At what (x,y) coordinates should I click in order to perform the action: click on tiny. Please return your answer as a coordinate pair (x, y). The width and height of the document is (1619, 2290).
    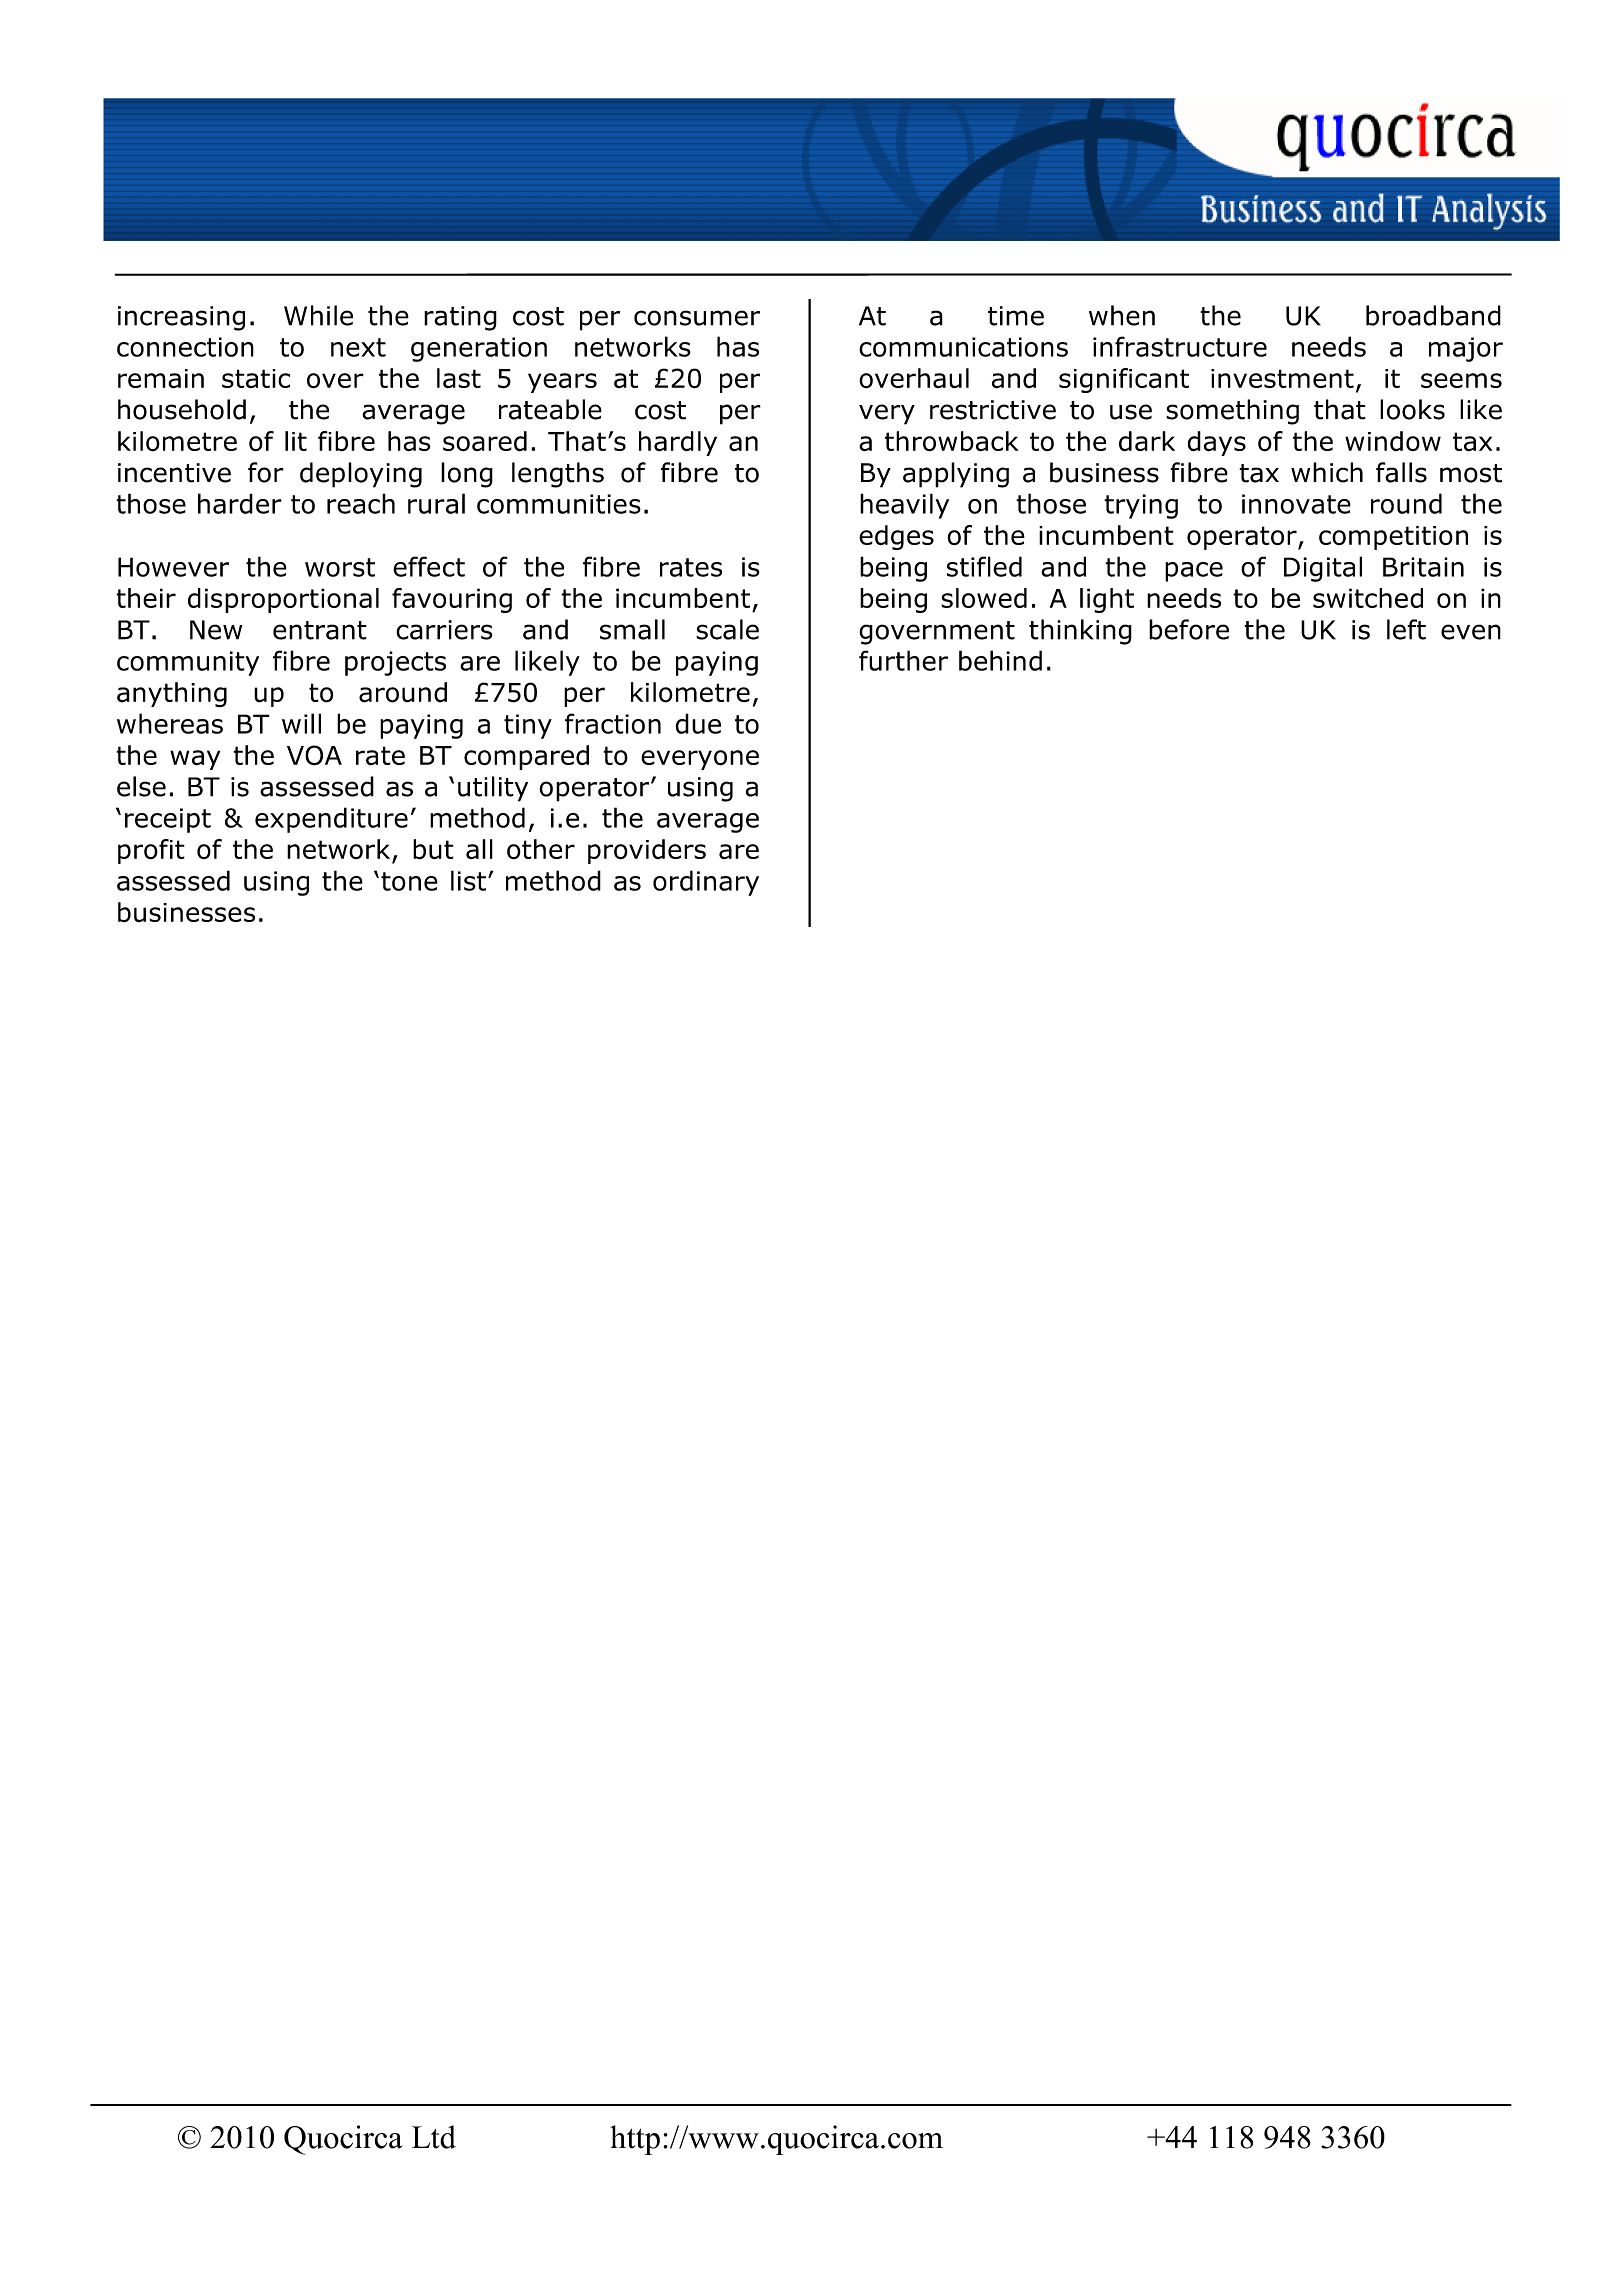
    Looking at the image, I should click on (528, 726).
